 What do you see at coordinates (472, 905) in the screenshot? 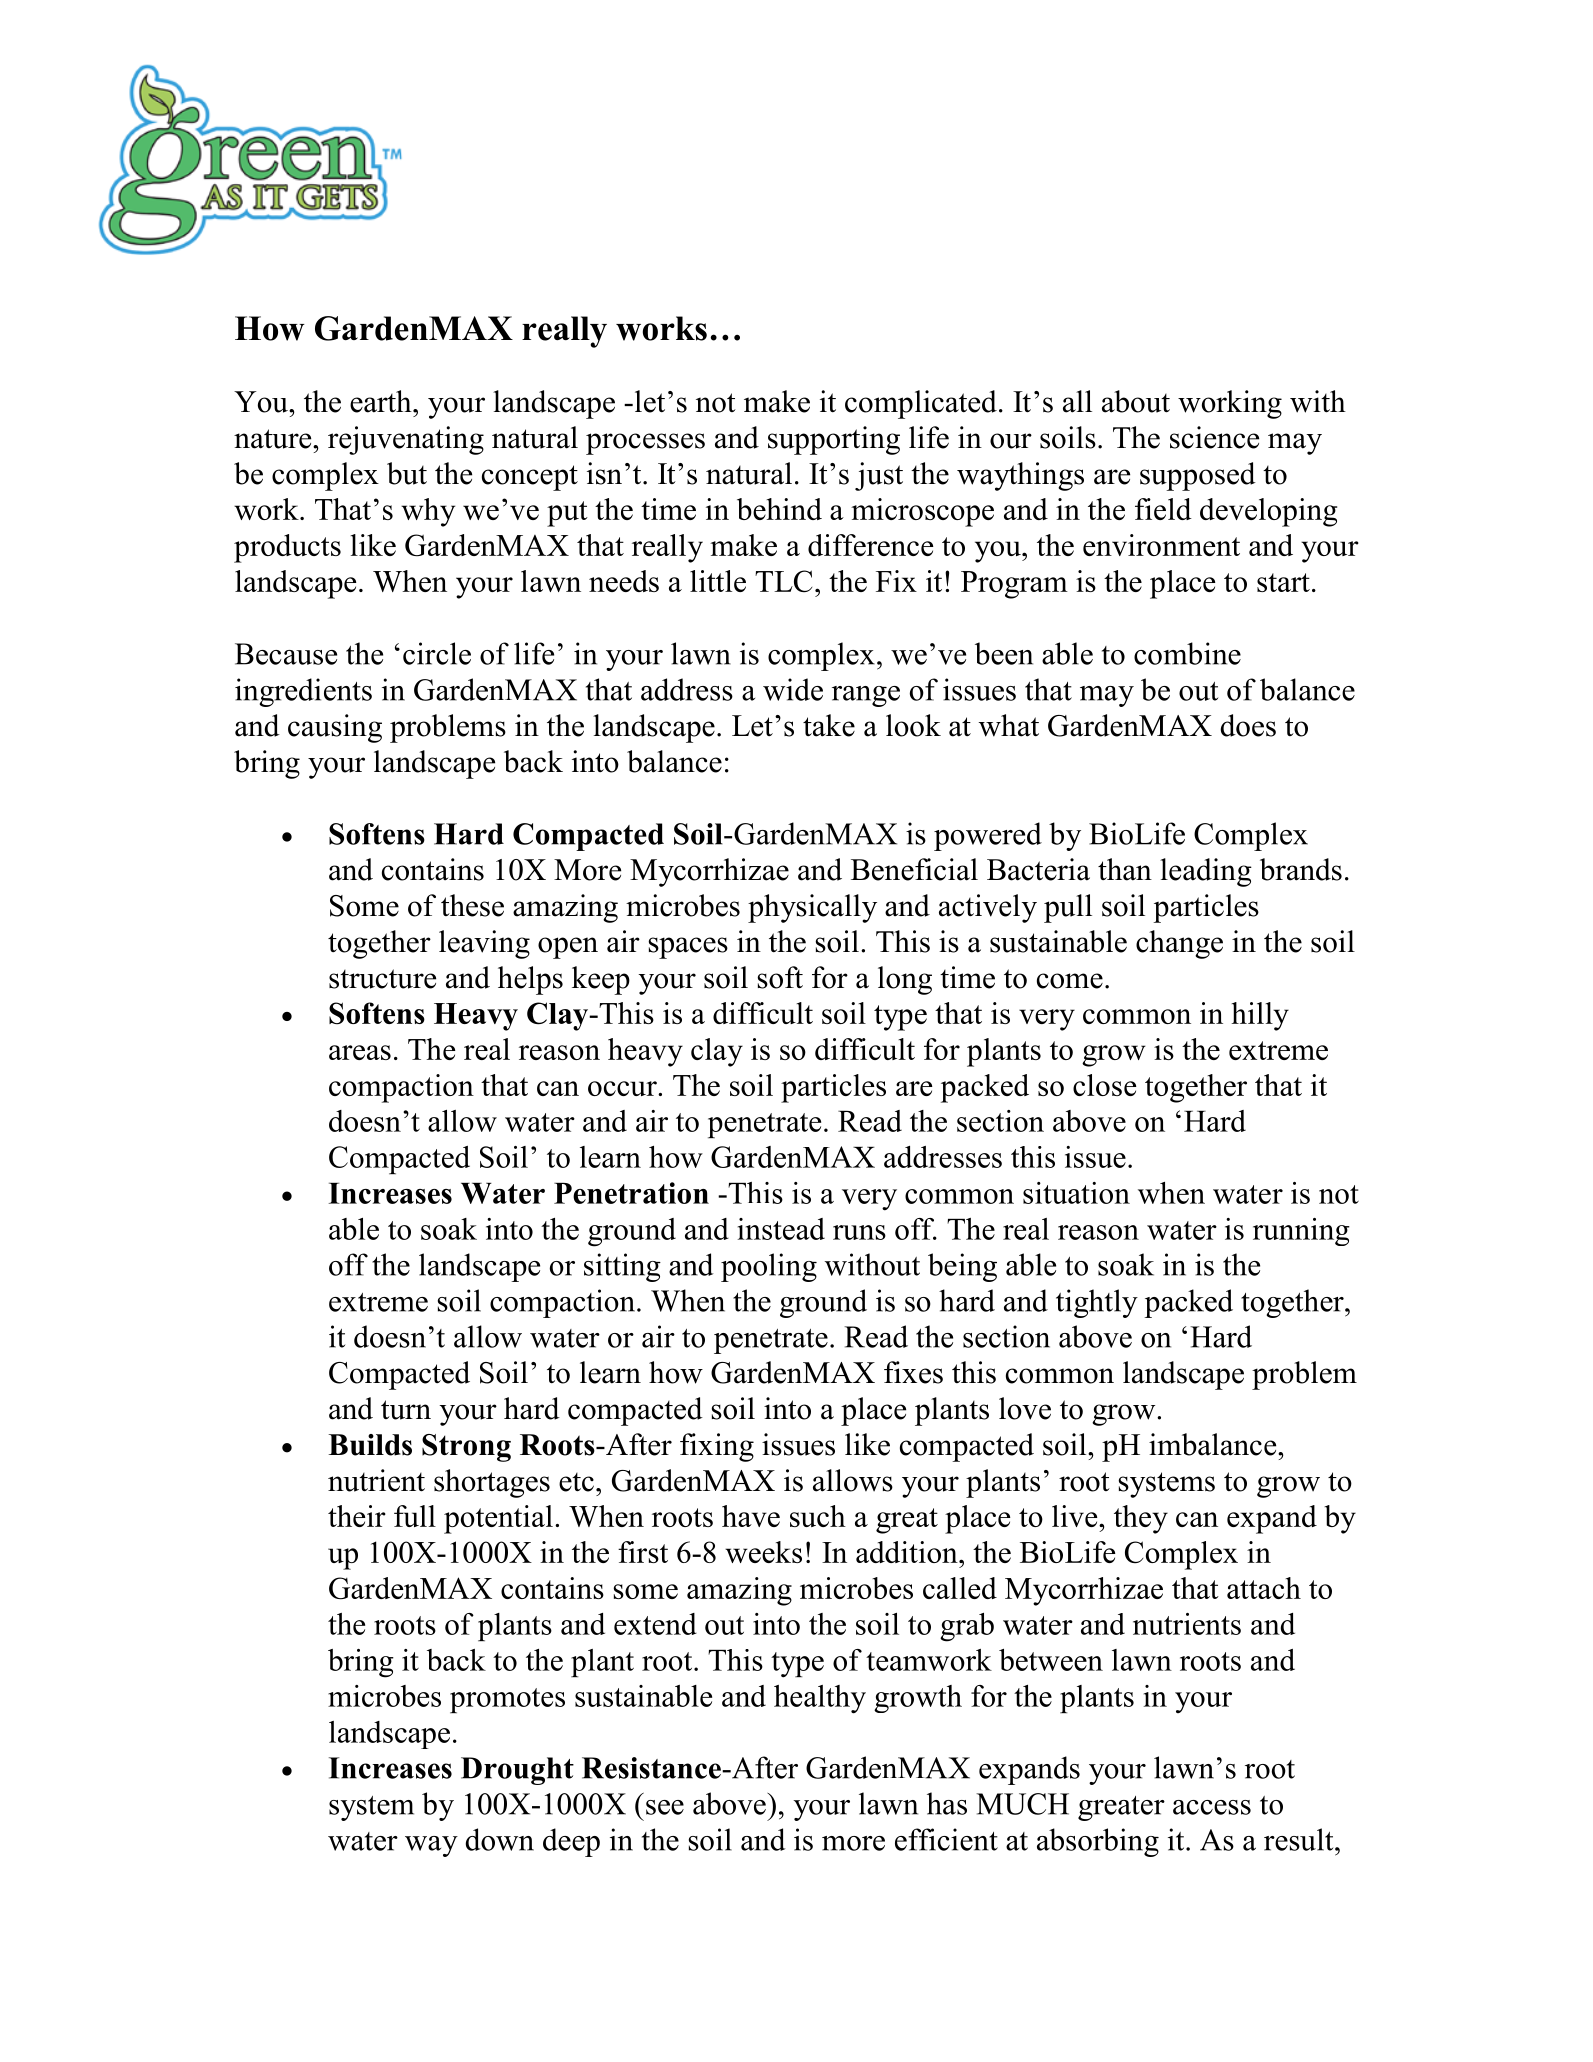
I see `these` at bounding box center [472, 905].
